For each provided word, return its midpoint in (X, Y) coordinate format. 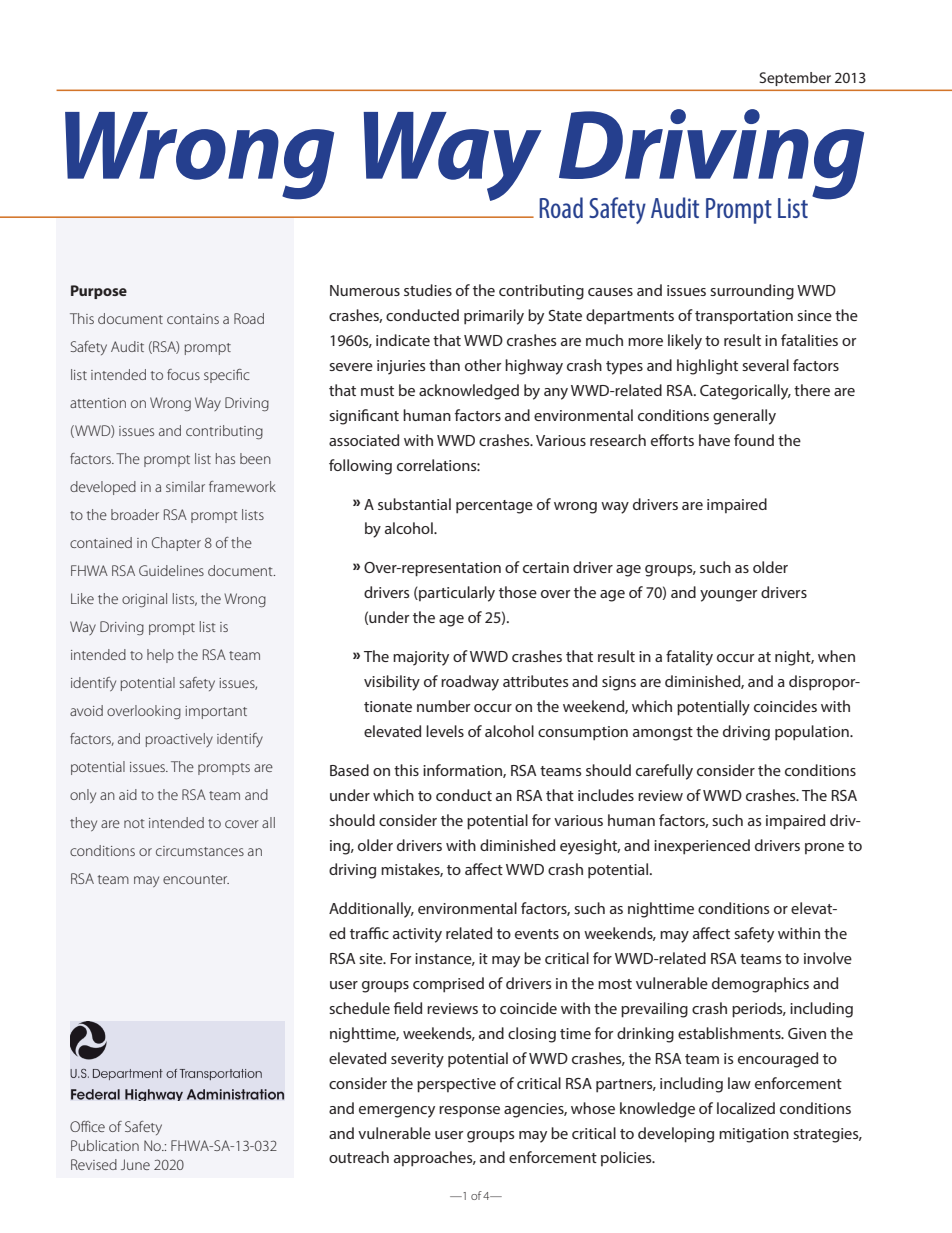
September (795, 79)
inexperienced (702, 847)
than (444, 365)
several (765, 365)
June (135, 1164)
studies (428, 290)
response (469, 1112)
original (144, 600)
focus (183, 374)
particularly (456, 594)
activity (417, 935)
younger (728, 596)
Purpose (99, 292)
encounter (196, 879)
